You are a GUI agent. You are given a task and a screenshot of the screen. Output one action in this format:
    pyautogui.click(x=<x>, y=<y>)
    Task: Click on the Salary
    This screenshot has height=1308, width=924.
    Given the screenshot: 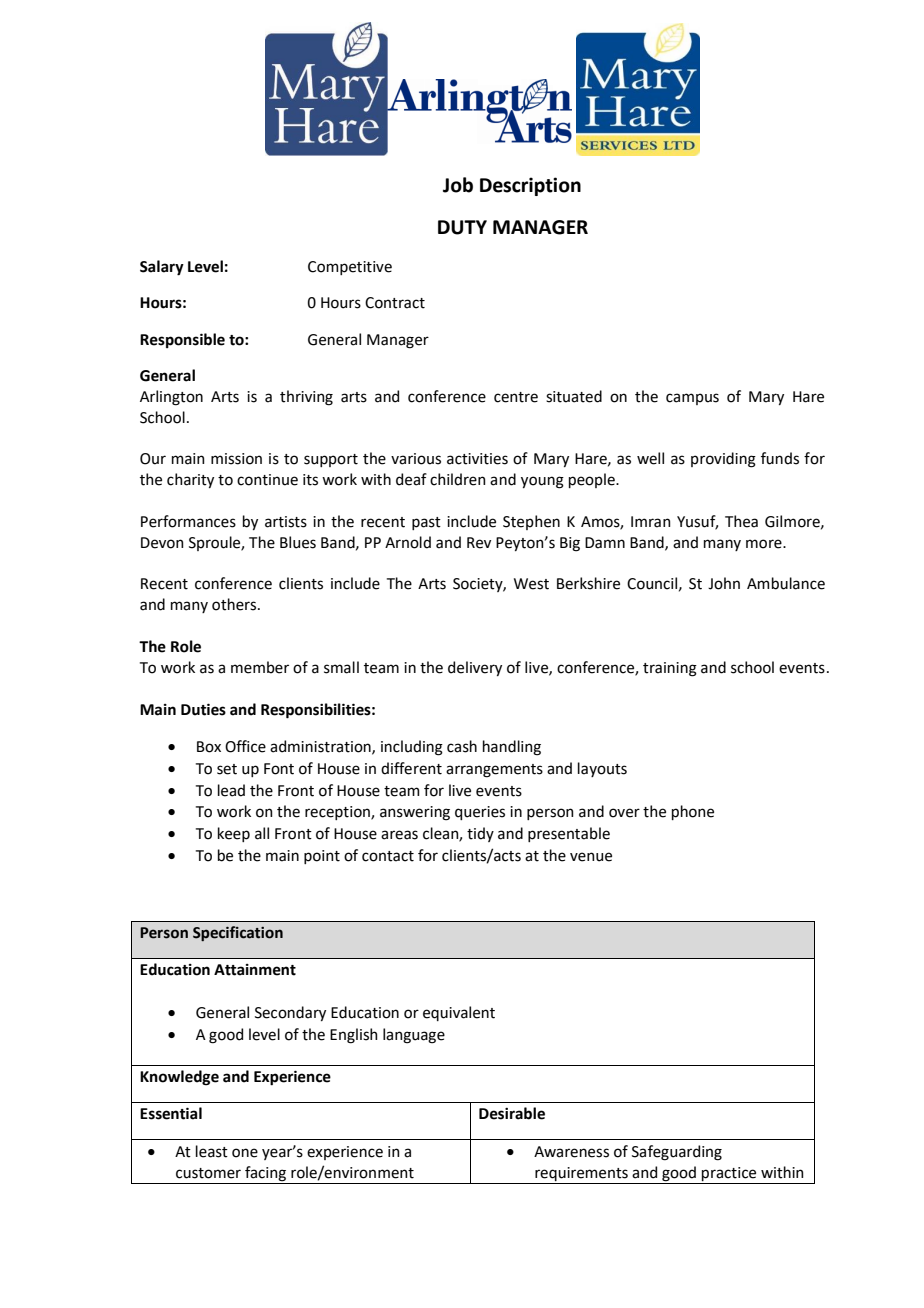 What is the action you would take?
    pyautogui.click(x=162, y=268)
